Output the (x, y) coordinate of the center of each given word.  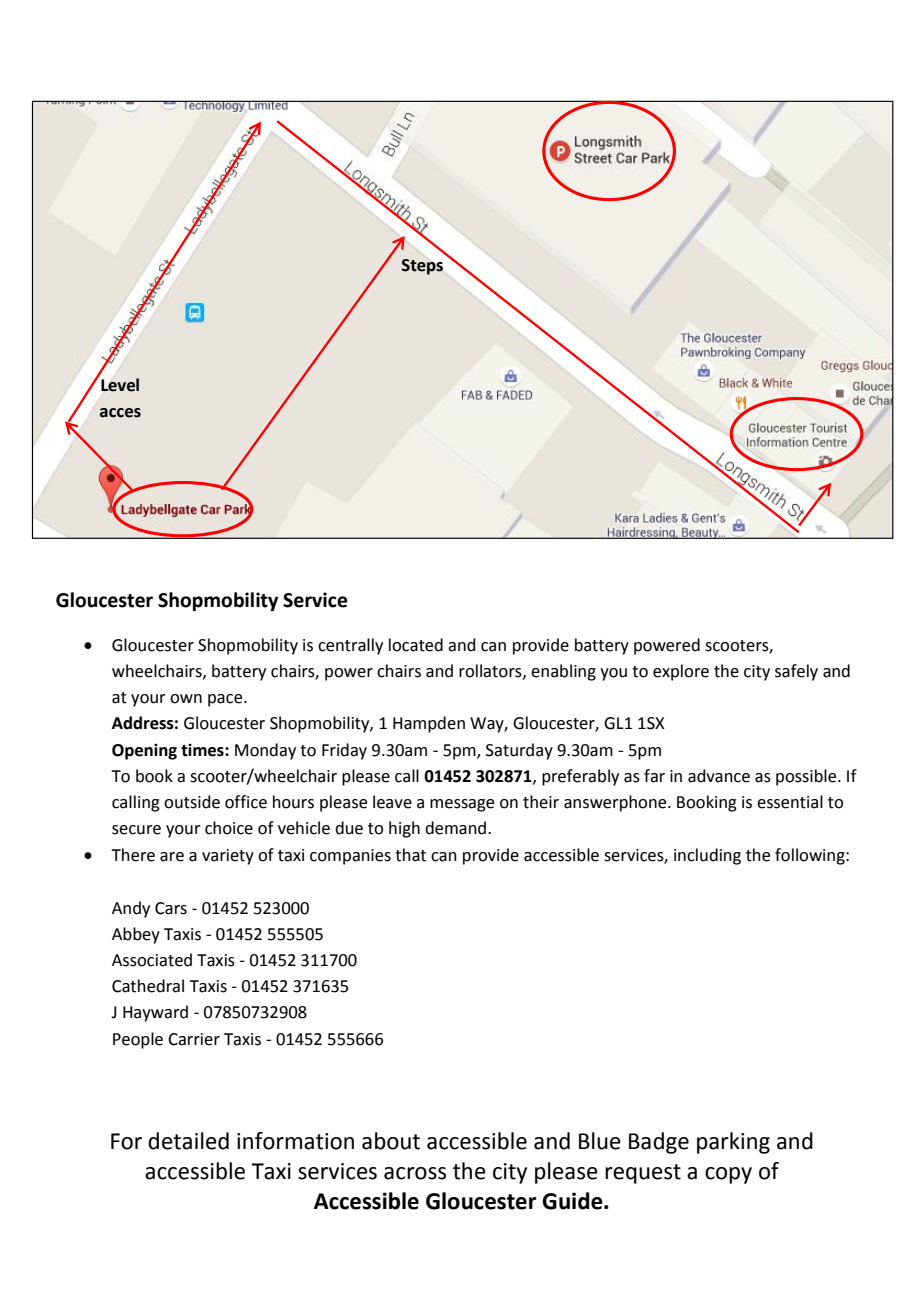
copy (728, 1175)
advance (719, 776)
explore (681, 672)
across (415, 1173)
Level (120, 385)
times (203, 750)
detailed (188, 1141)
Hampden (429, 724)
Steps (422, 267)
